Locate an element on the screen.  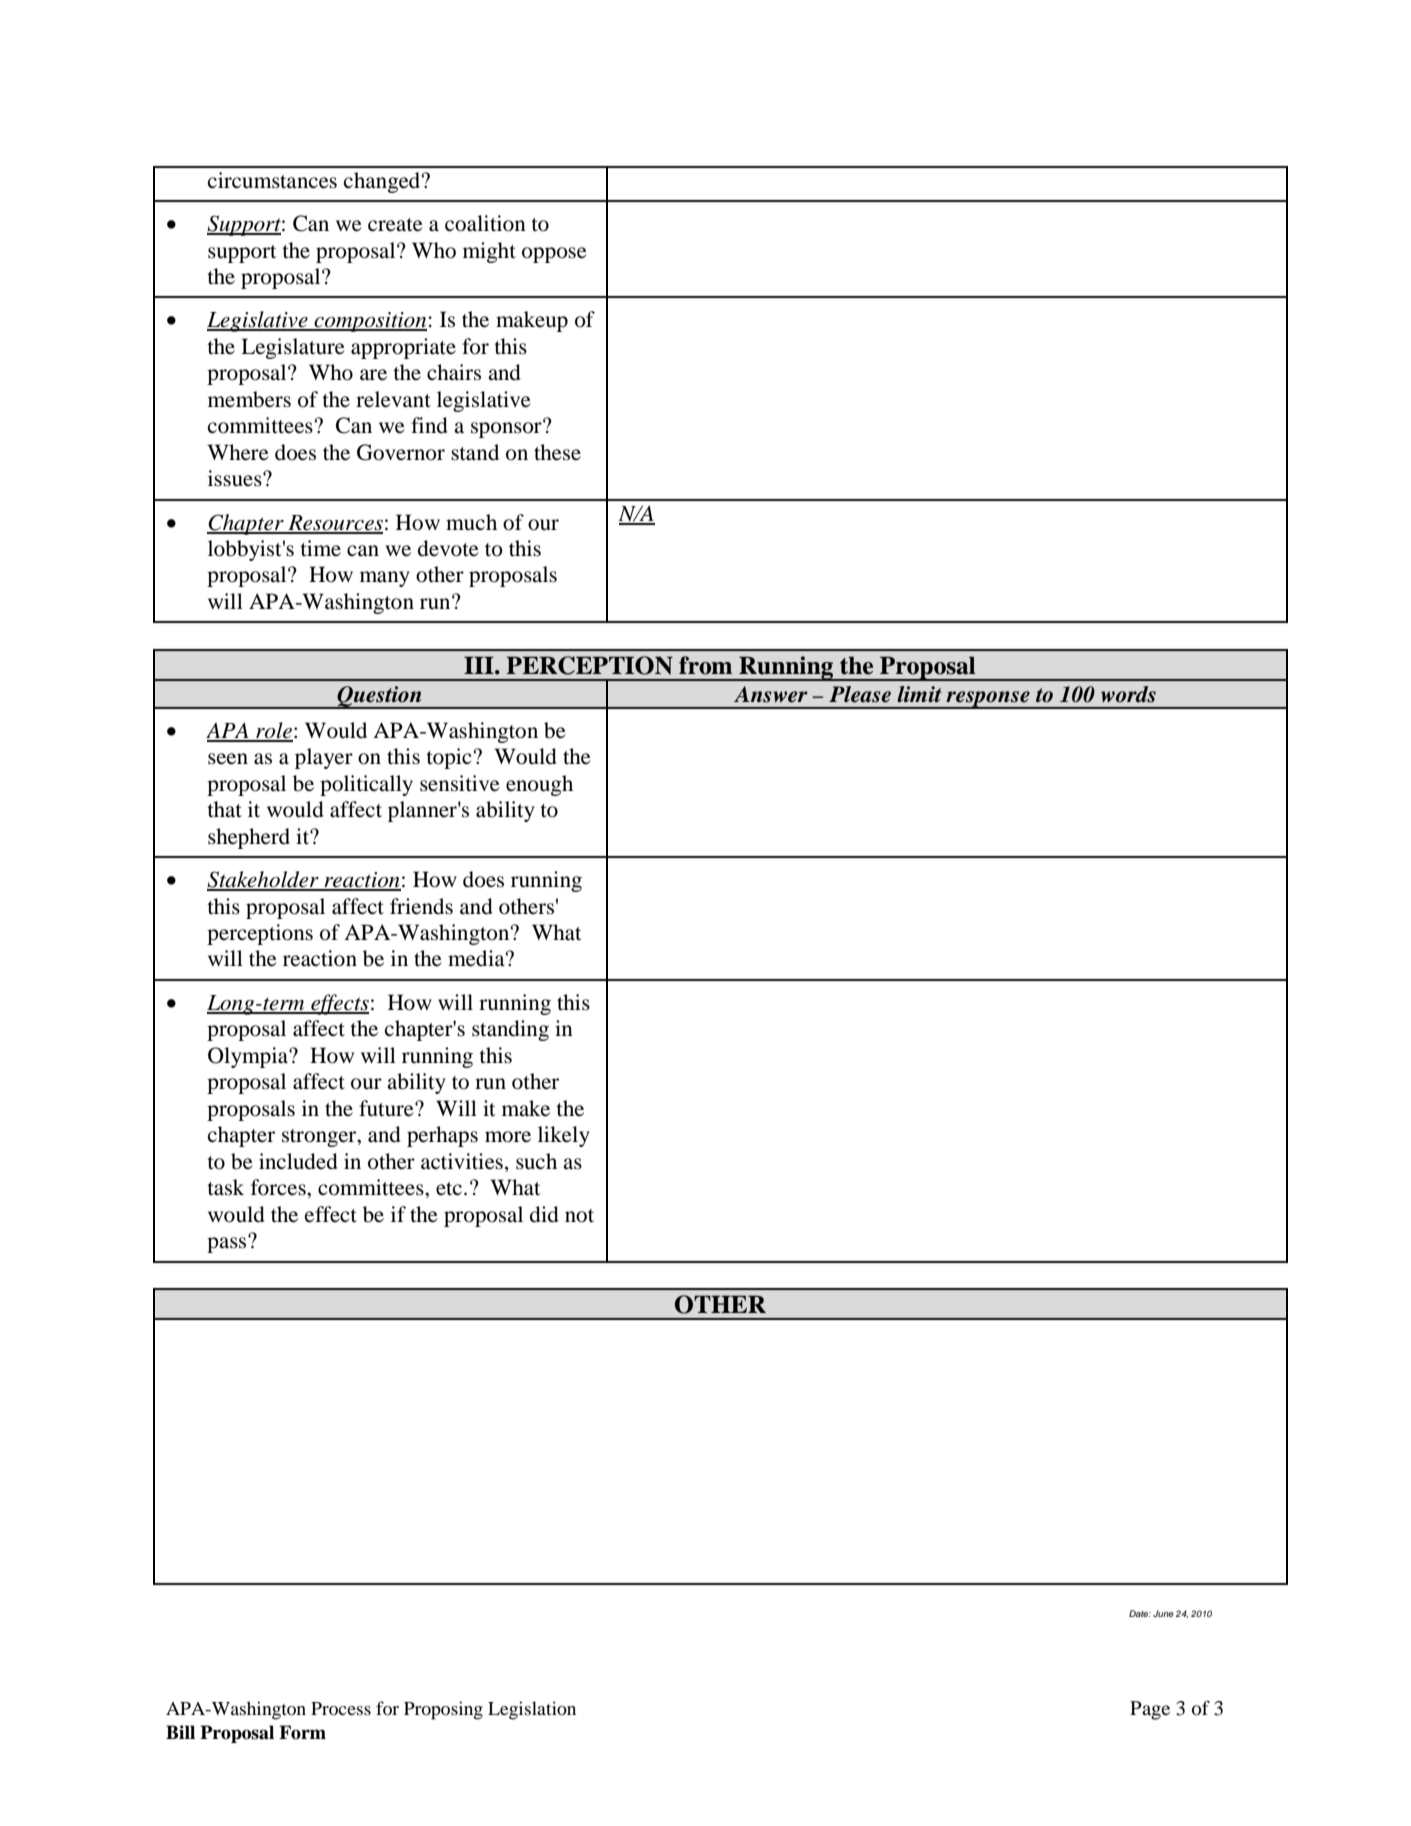
might is located at coordinates (489, 252).
